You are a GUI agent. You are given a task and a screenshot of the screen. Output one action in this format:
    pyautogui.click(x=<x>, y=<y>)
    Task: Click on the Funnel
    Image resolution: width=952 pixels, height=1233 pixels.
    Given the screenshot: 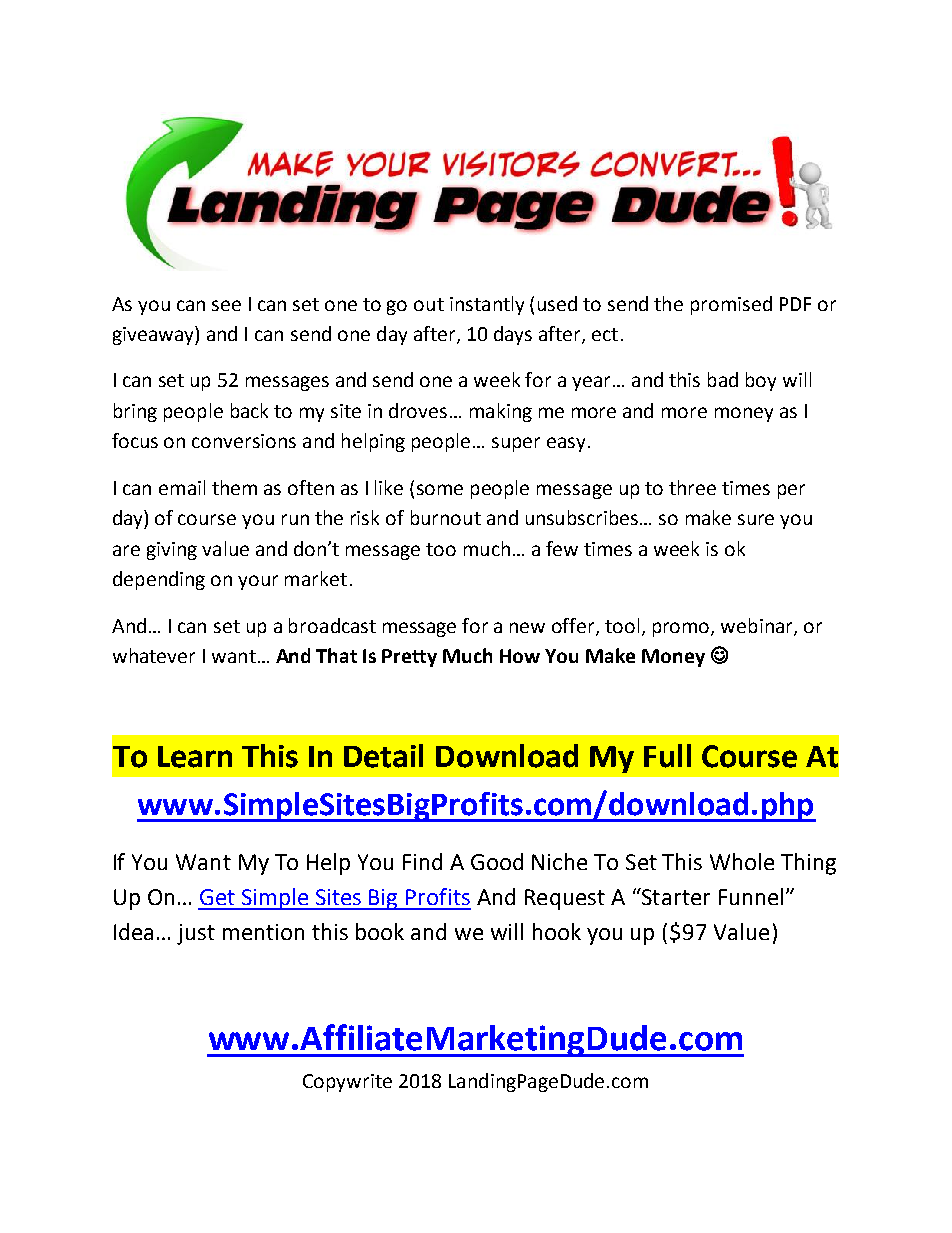 What is the action you would take?
    pyautogui.click(x=751, y=896)
